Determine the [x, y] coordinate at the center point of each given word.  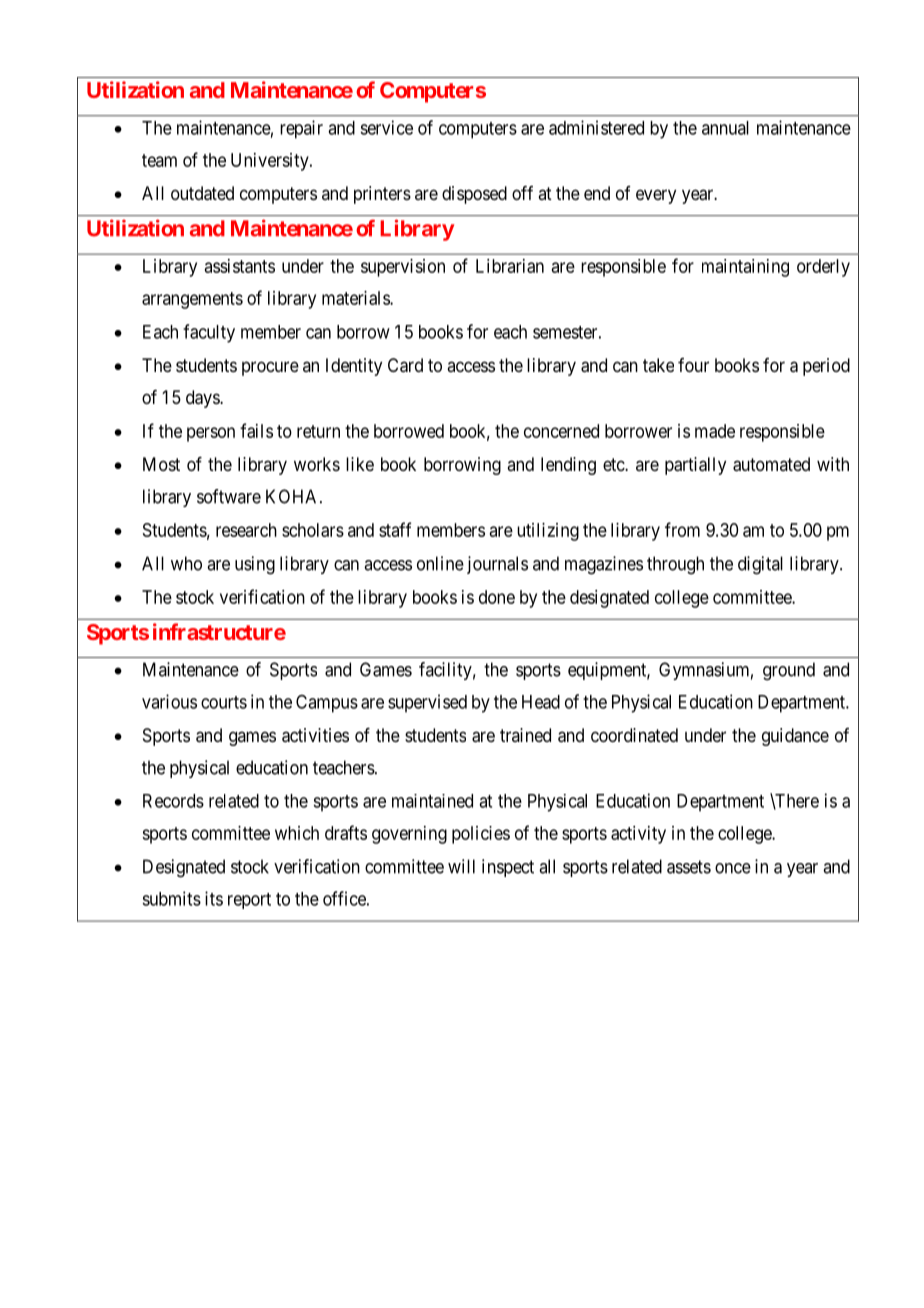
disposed [474, 195]
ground [789, 671]
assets [689, 867]
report [249, 901]
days [203, 399]
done [497, 597]
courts [224, 702]
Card [405, 365]
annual [725, 128]
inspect [508, 868]
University [271, 162]
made [715, 431]
